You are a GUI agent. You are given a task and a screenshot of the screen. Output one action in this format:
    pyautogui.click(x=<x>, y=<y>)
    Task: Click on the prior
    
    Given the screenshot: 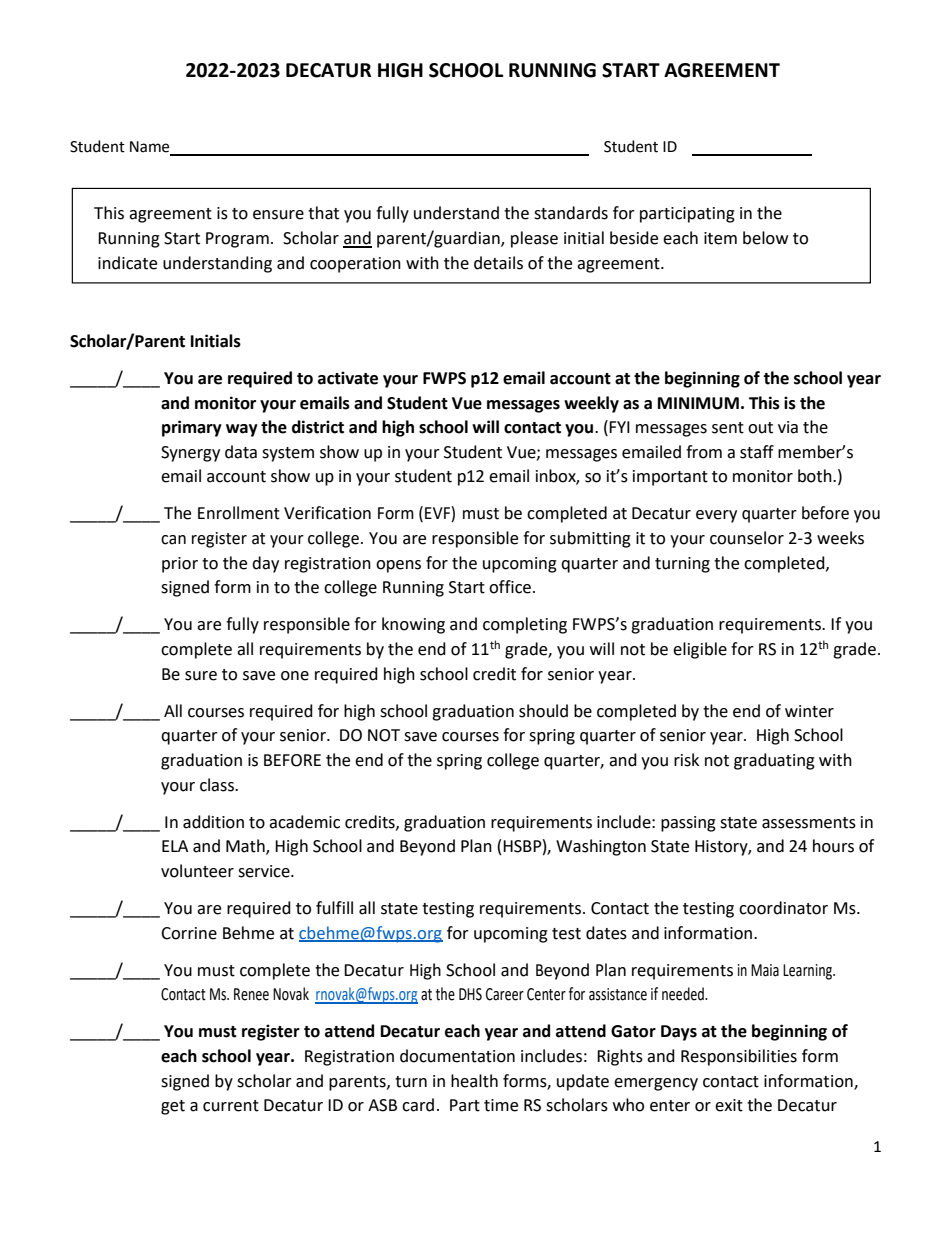 What is the action you would take?
    pyautogui.click(x=180, y=565)
